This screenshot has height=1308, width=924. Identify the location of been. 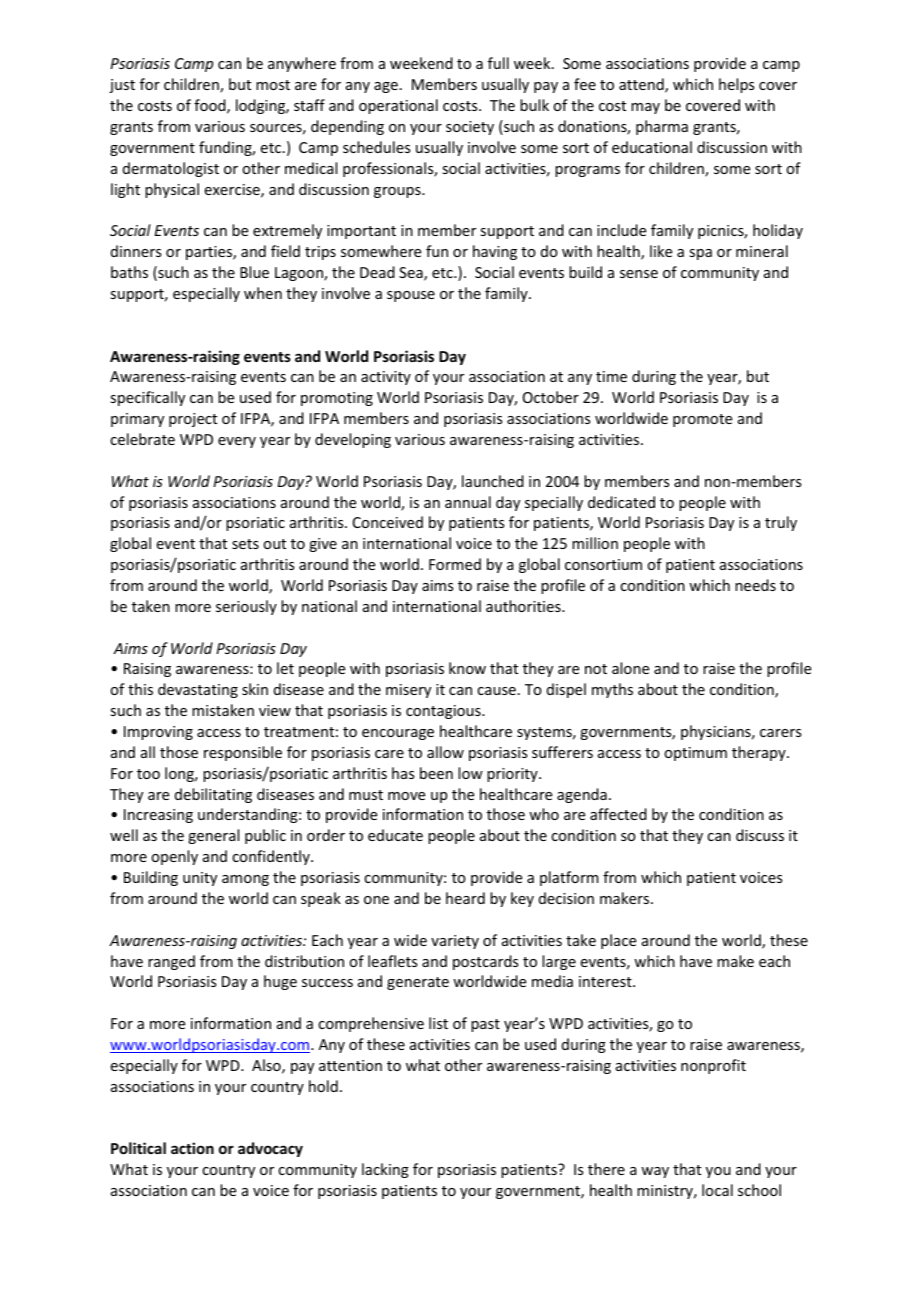
(436, 773).
